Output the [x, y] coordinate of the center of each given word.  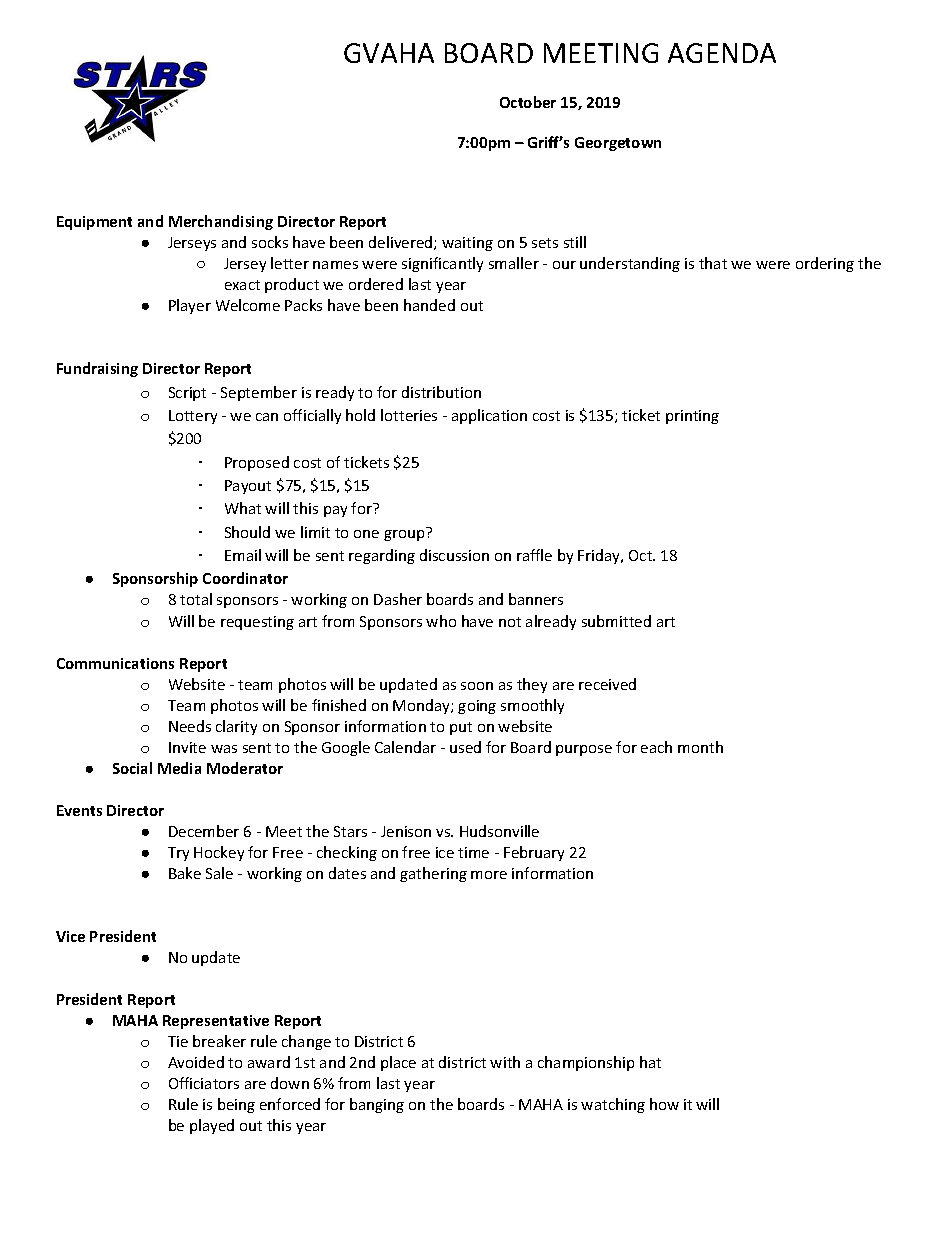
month [700, 747]
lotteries [409, 415]
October [528, 102]
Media [179, 768]
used [465, 747]
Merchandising [221, 222]
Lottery [193, 417]
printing [692, 417]
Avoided [196, 1062]
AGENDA [722, 53]
